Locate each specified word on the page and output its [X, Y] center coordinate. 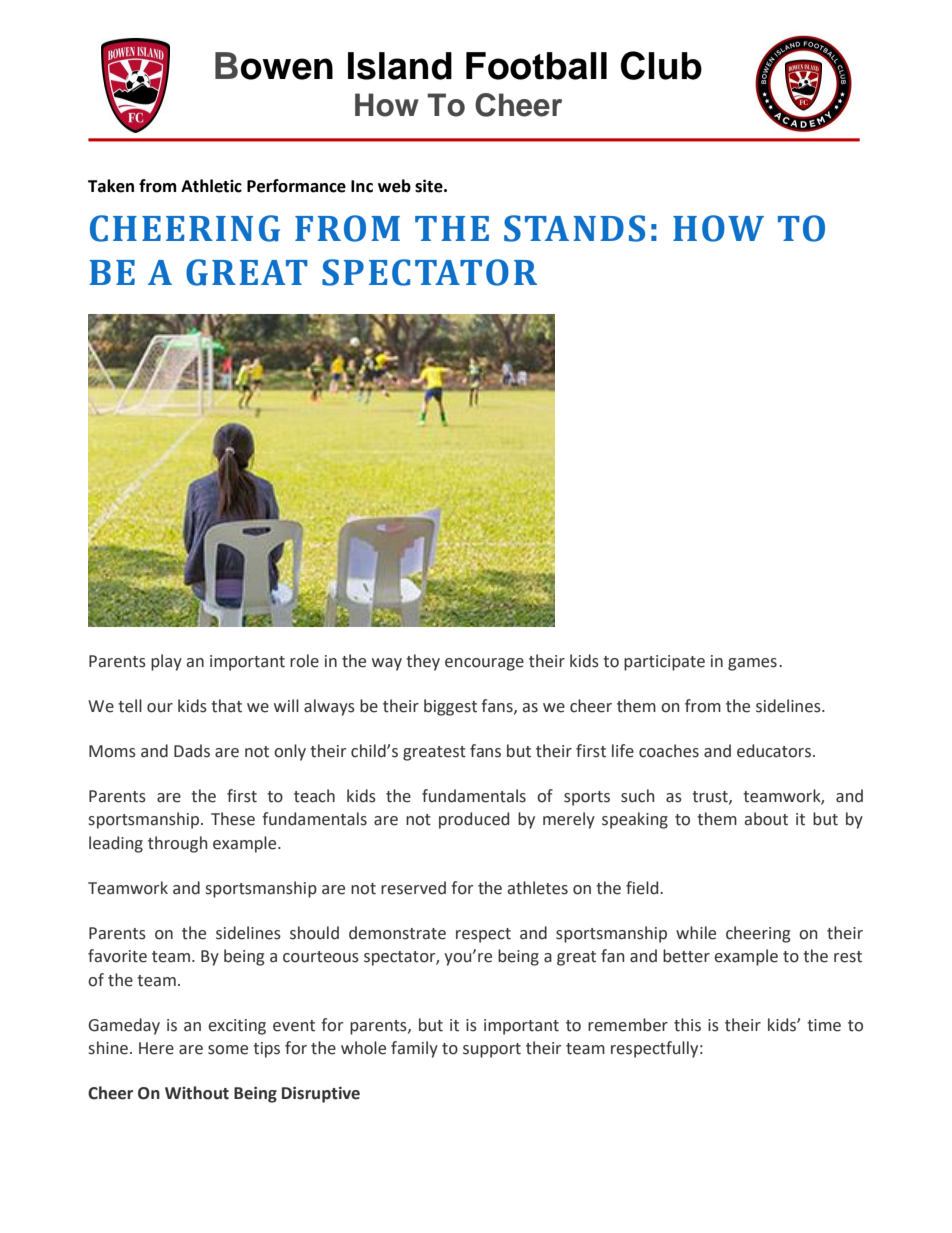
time [824, 1025]
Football [536, 66]
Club [661, 65]
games [752, 664]
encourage [484, 664]
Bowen [274, 66]
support [492, 1050]
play [166, 662]
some [228, 1050]
